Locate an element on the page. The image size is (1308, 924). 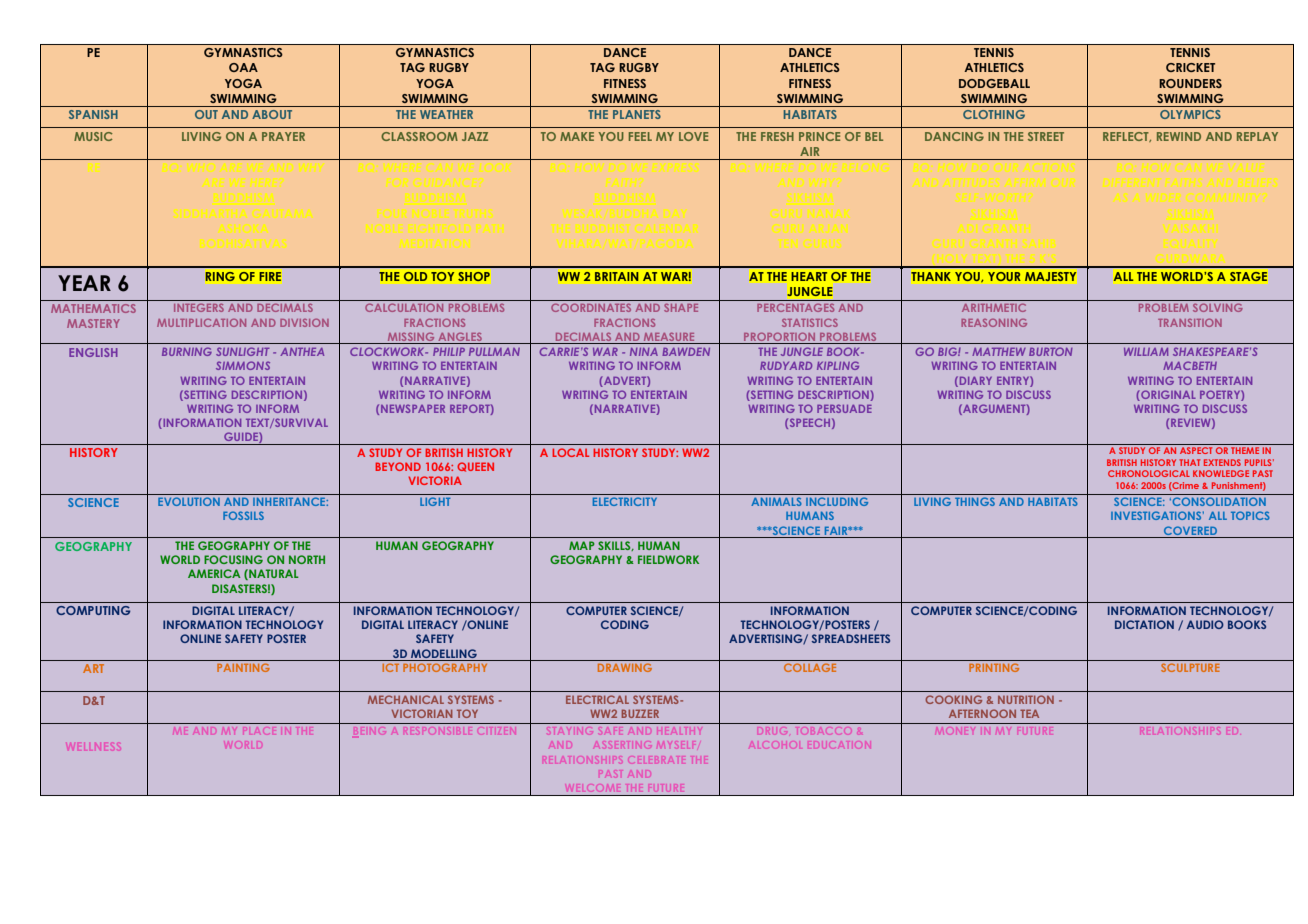
OLYMPICS is located at coordinates (1190, 114).
